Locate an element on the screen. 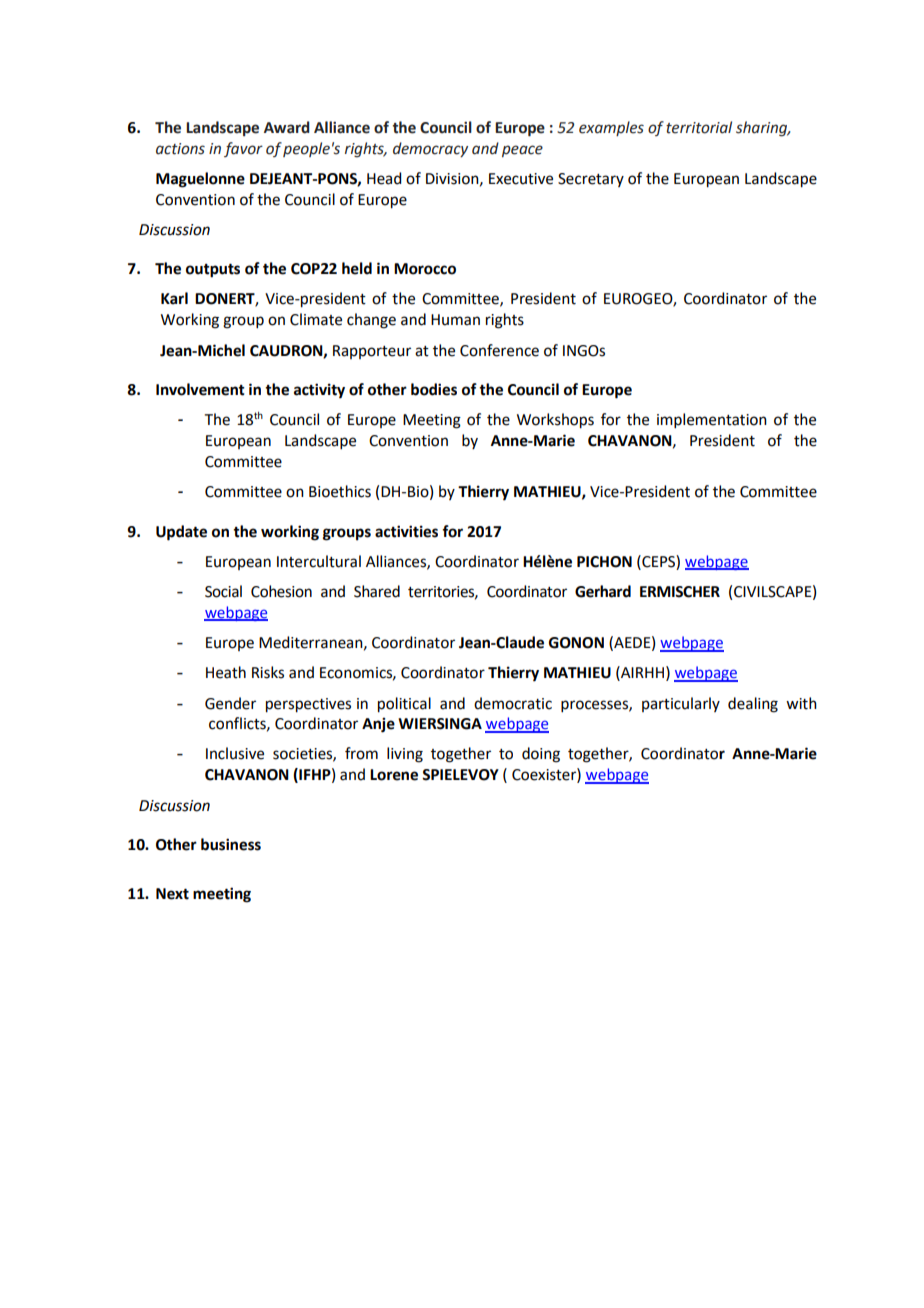 Image resolution: width=924 pixels, height=1308 pixels. territorial is located at coordinates (699, 127).
